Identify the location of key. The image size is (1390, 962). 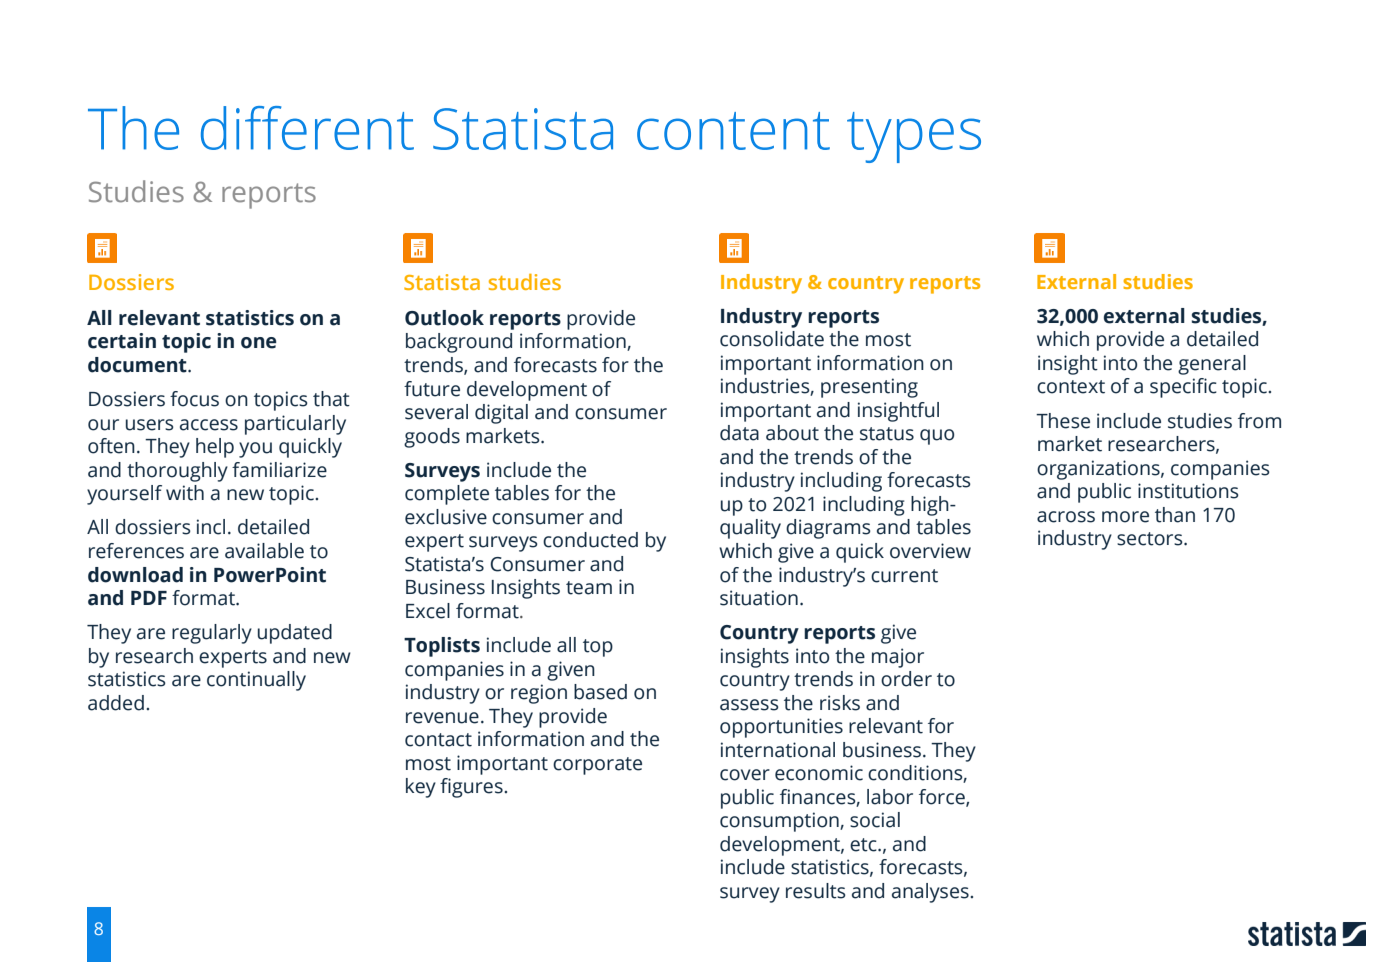
(421, 788).
